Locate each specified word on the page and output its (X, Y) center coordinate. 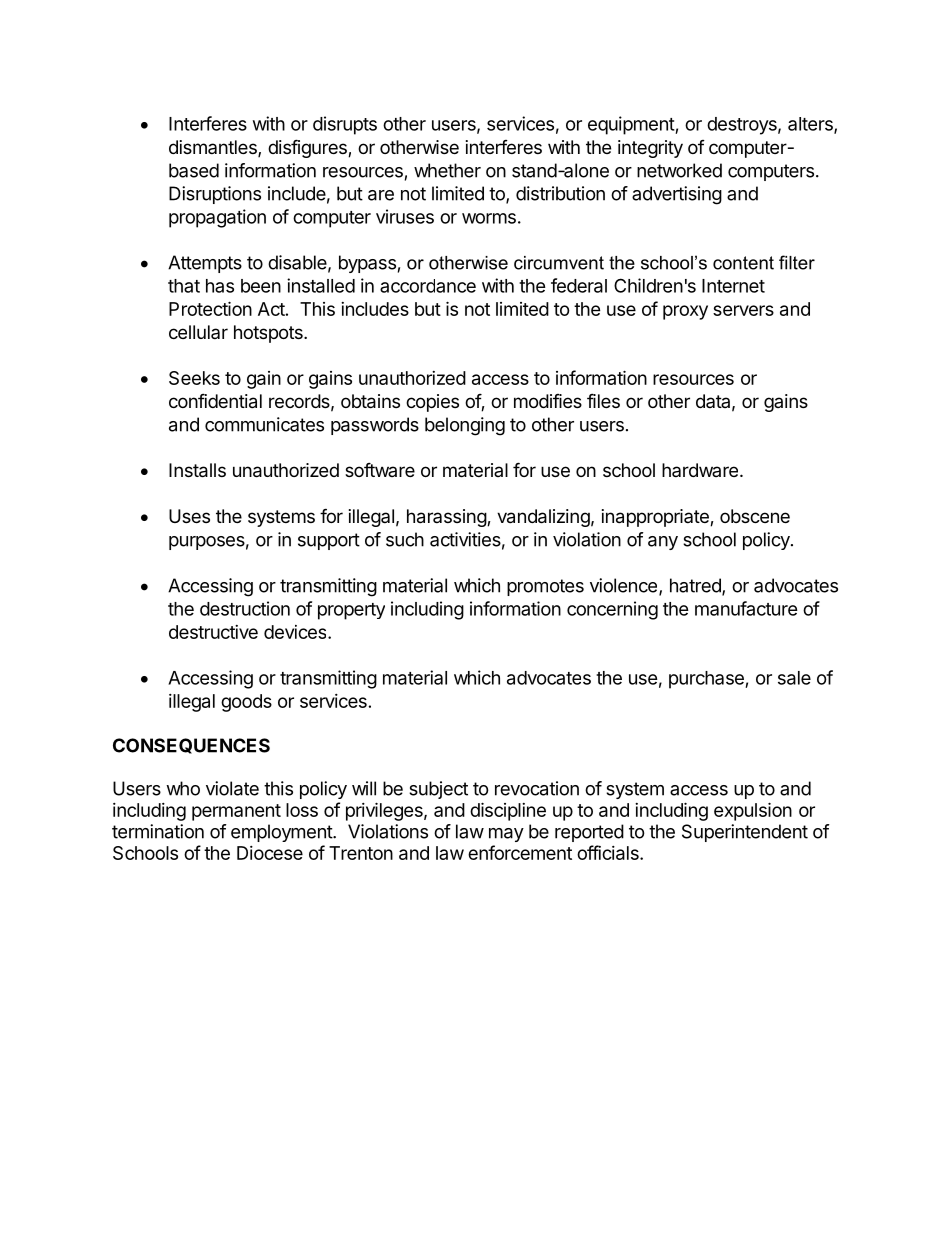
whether (447, 170)
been (261, 286)
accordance (428, 286)
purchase (707, 680)
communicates (264, 424)
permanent (236, 812)
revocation (537, 788)
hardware (700, 470)
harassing (447, 518)
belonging (465, 426)
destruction (245, 608)
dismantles (214, 148)
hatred (696, 586)
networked (679, 170)
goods (246, 703)
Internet (733, 286)
